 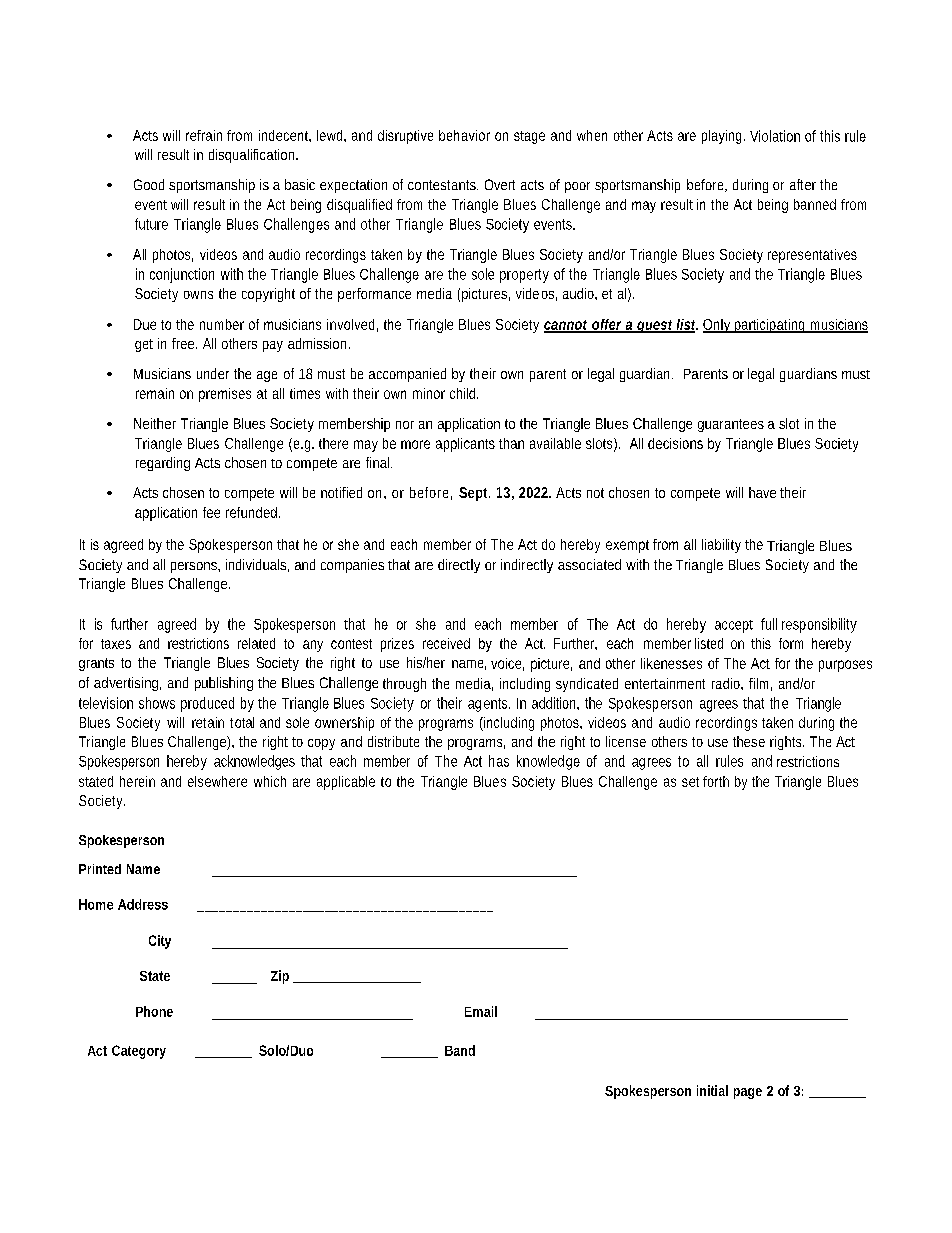 I want to click on Category, so click(x=139, y=1052).
